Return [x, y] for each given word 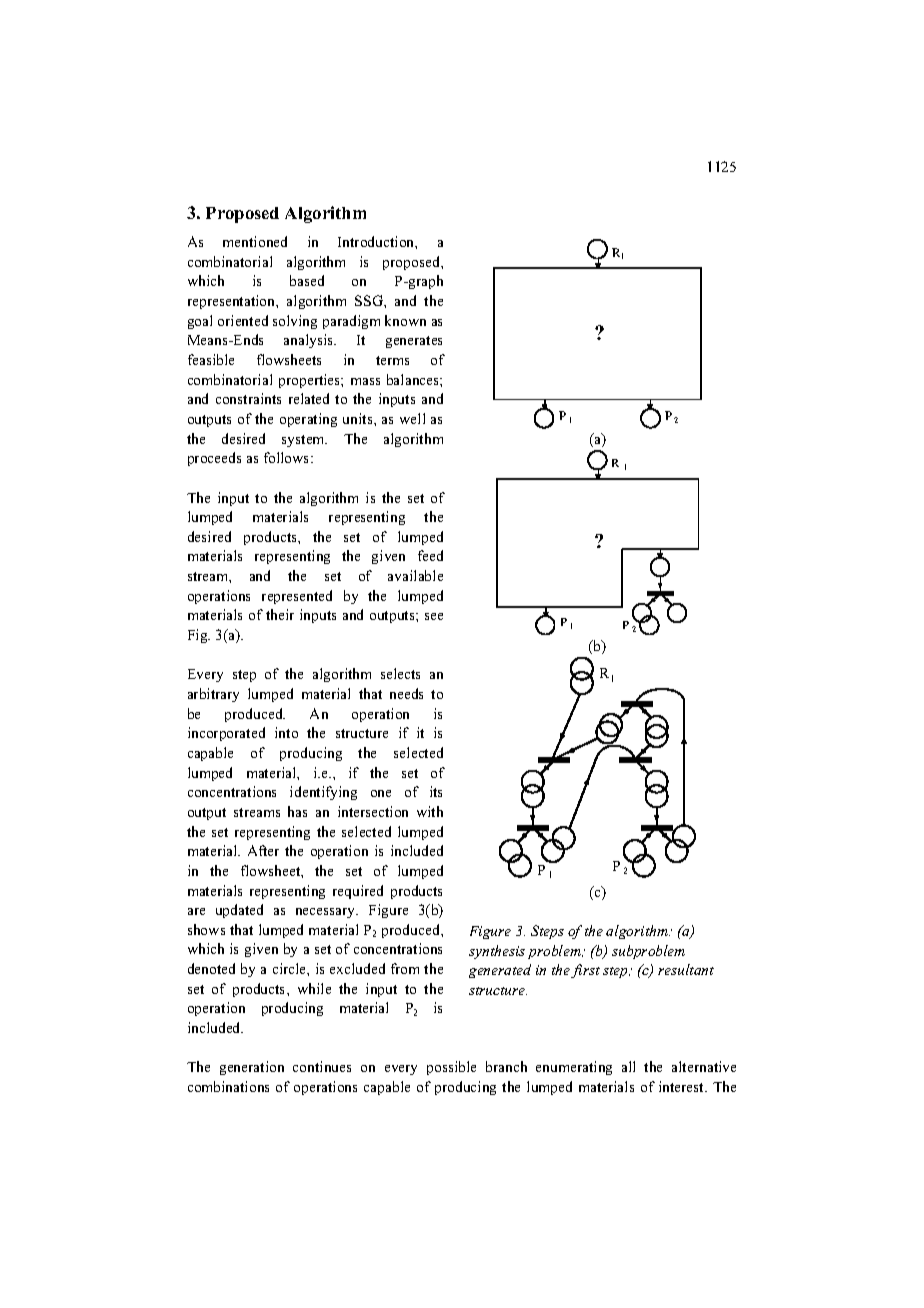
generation [252, 1068]
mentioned [255, 241]
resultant [686, 969]
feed [430, 555]
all [628, 1066]
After [263, 850]
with [430, 811]
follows [288, 457]
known [405, 320]
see [434, 616]
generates [414, 342]
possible [451, 1068]
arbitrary [213, 695]
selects [400, 673]
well [412, 418]
